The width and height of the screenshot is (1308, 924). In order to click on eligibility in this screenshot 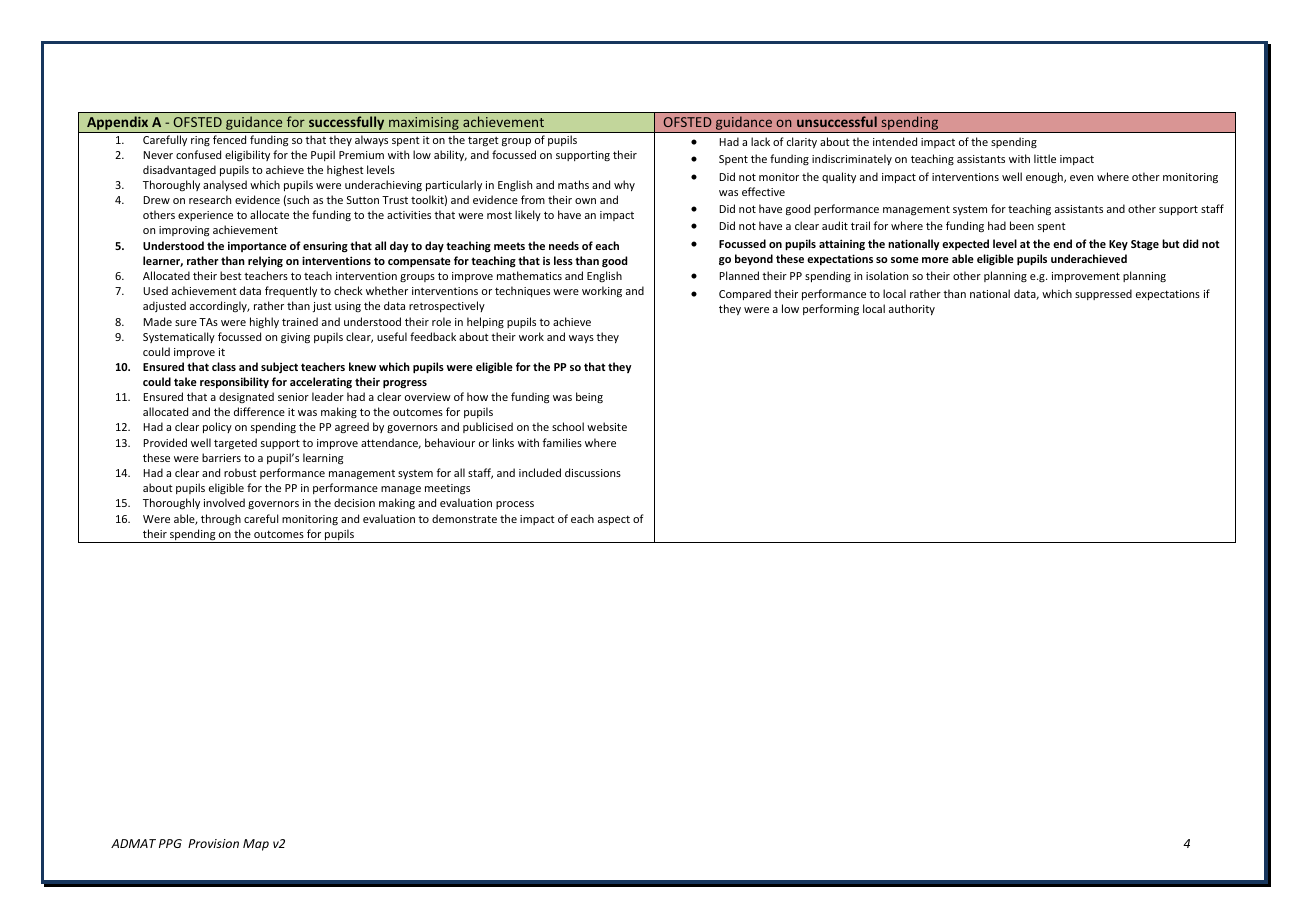, I will do `click(247, 156)`.
